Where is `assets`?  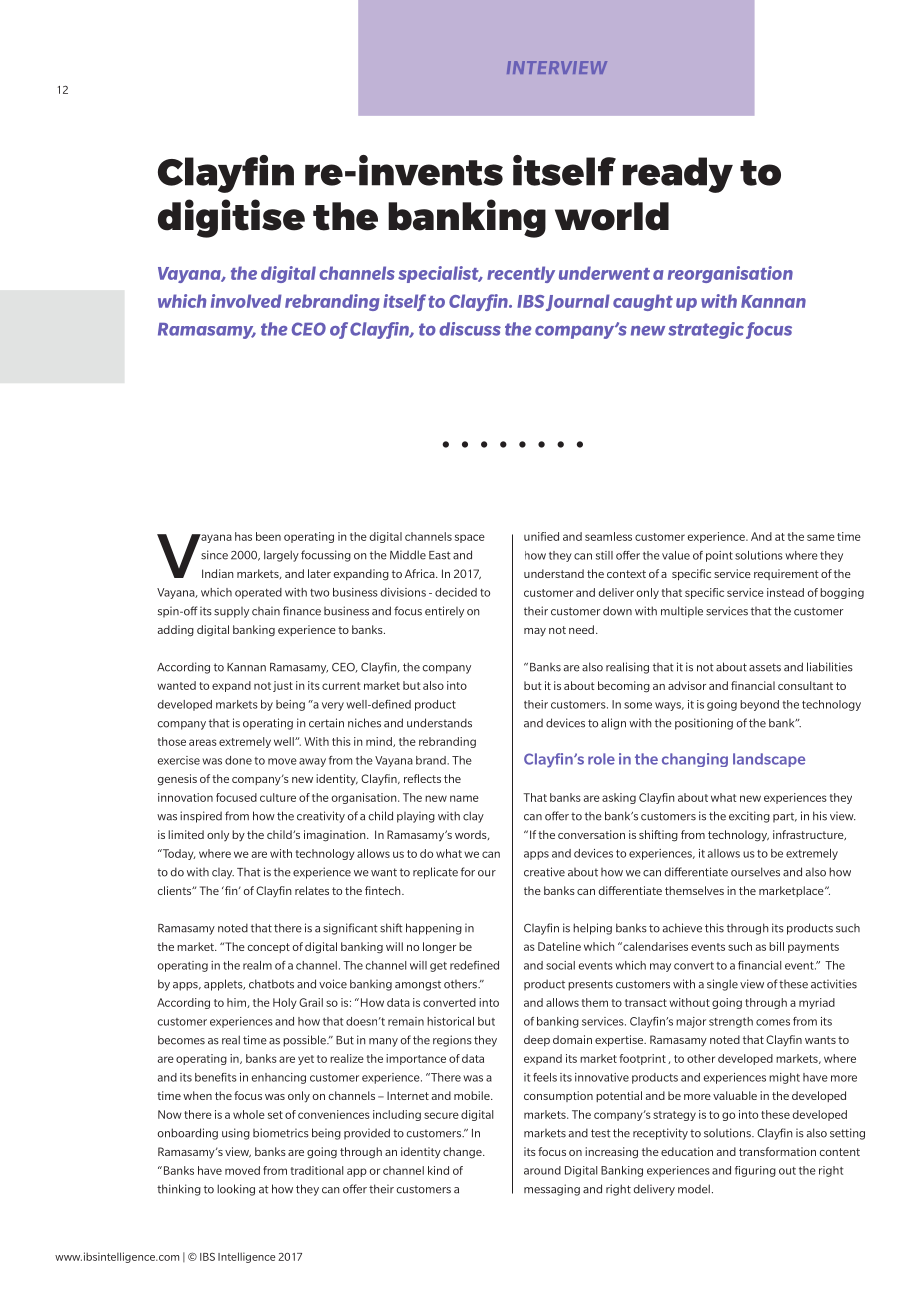 assets is located at coordinates (765, 667).
